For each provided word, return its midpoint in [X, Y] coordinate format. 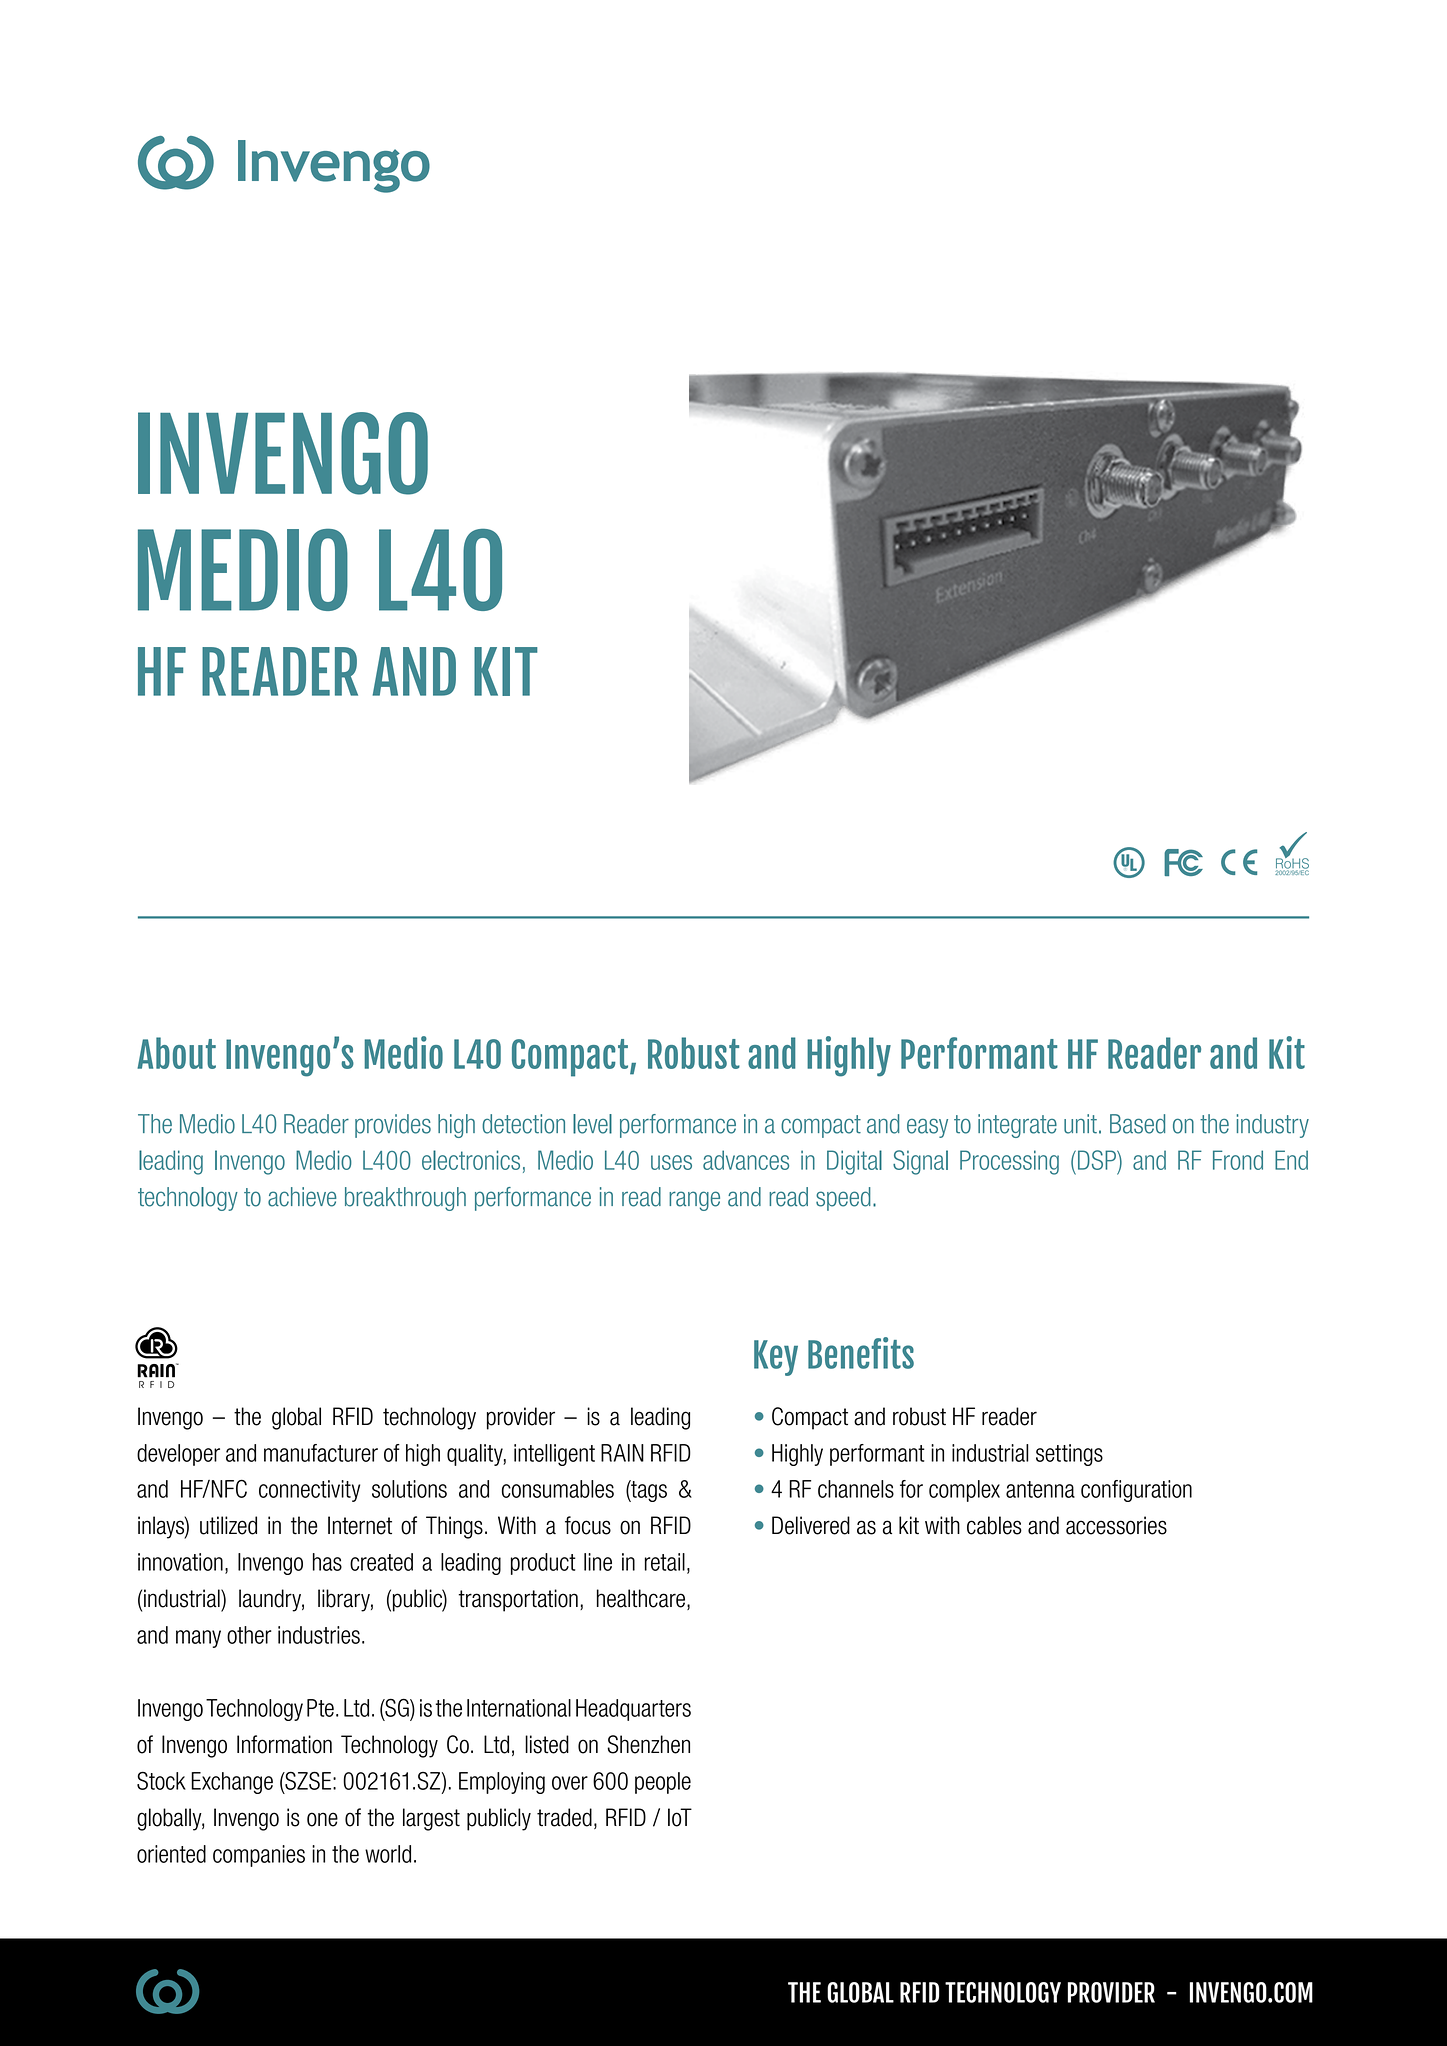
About [176, 1053]
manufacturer [321, 1453]
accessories [1116, 1525]
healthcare [642, 1599]
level [592, 1124]
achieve [302, 1197]
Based [1137, 1124]
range [694, 1201]
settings [1069, 1455]
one [322, 1819]
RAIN [622, 1453]
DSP [1096, 1160]
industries [319, 1635]
